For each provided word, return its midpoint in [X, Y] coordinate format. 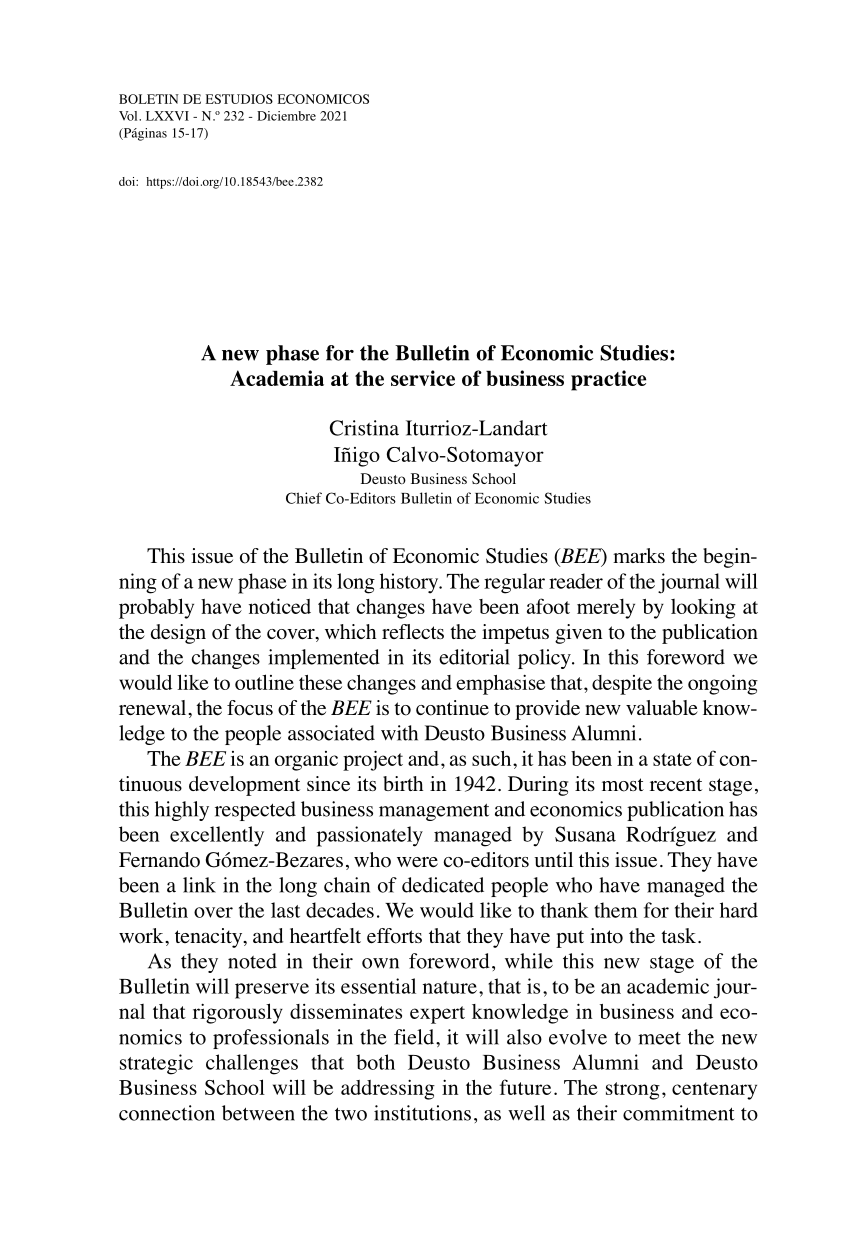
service [423, 378]
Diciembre [286, 116]
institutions [422, 1113]
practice [608, 380]
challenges [252, 1064]
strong [633, 1091]
